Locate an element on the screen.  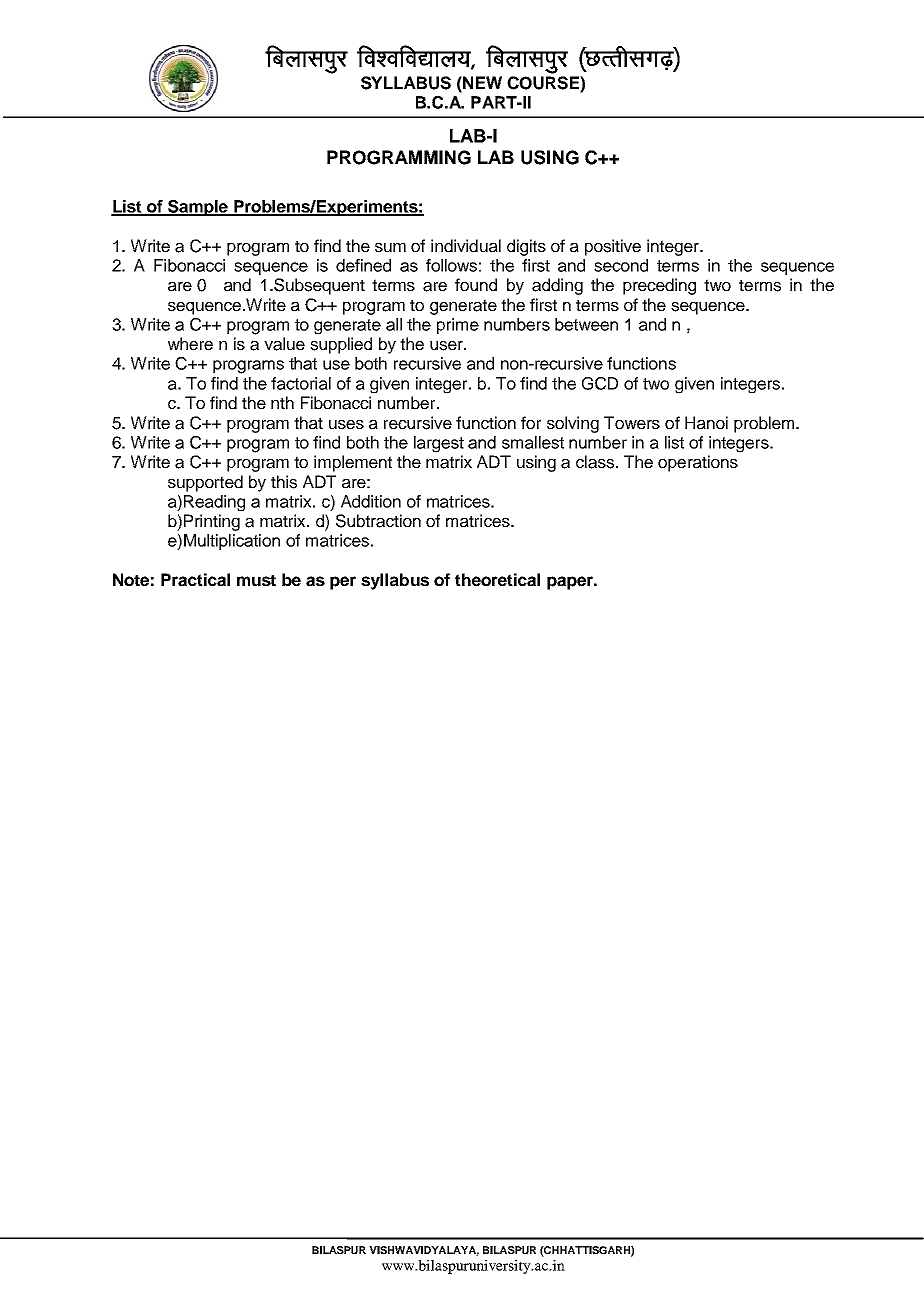
largest is located at coordinates (439, 444).
